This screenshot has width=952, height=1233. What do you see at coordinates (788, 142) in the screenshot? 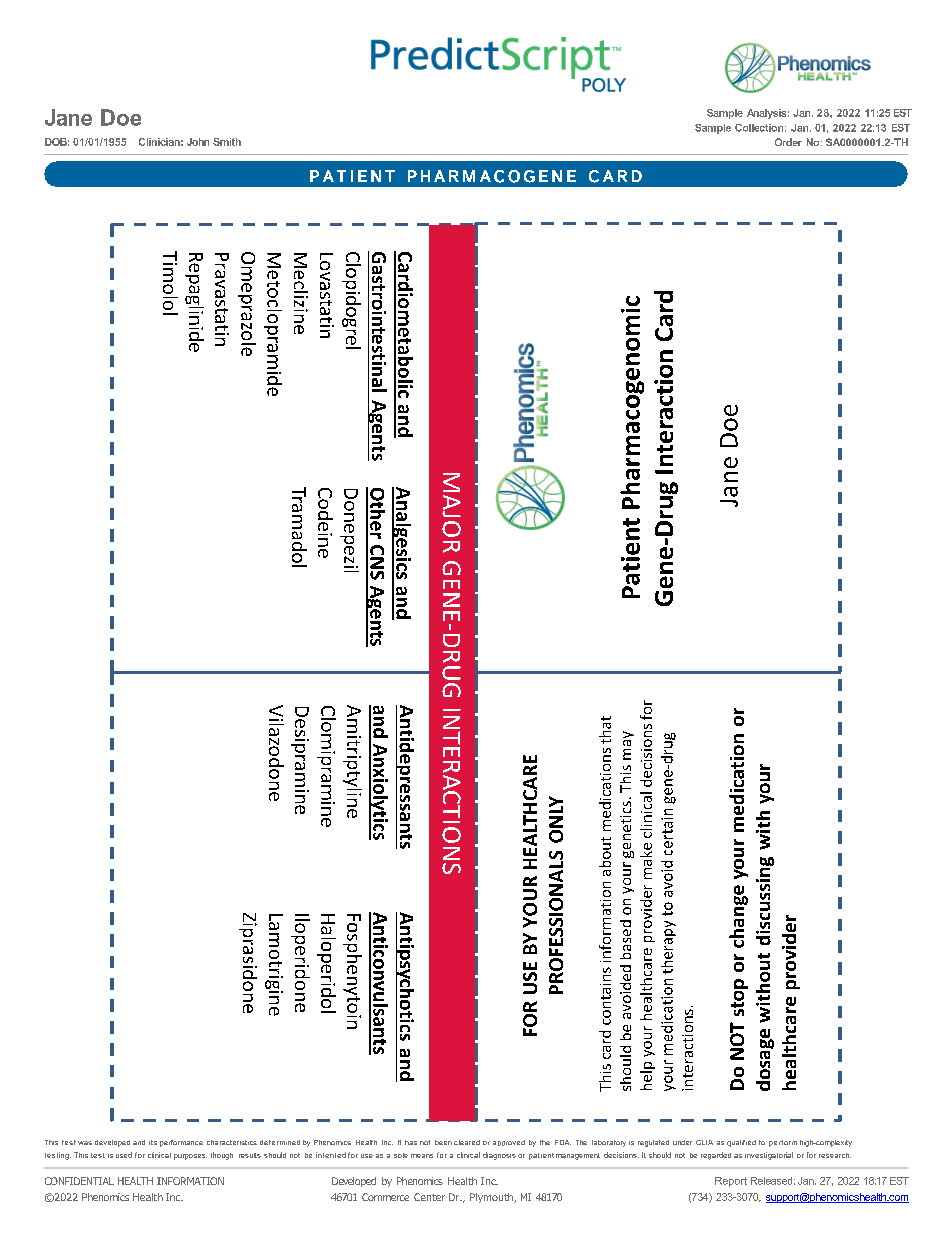
I see `Order` at bounding box center [788, 142].
